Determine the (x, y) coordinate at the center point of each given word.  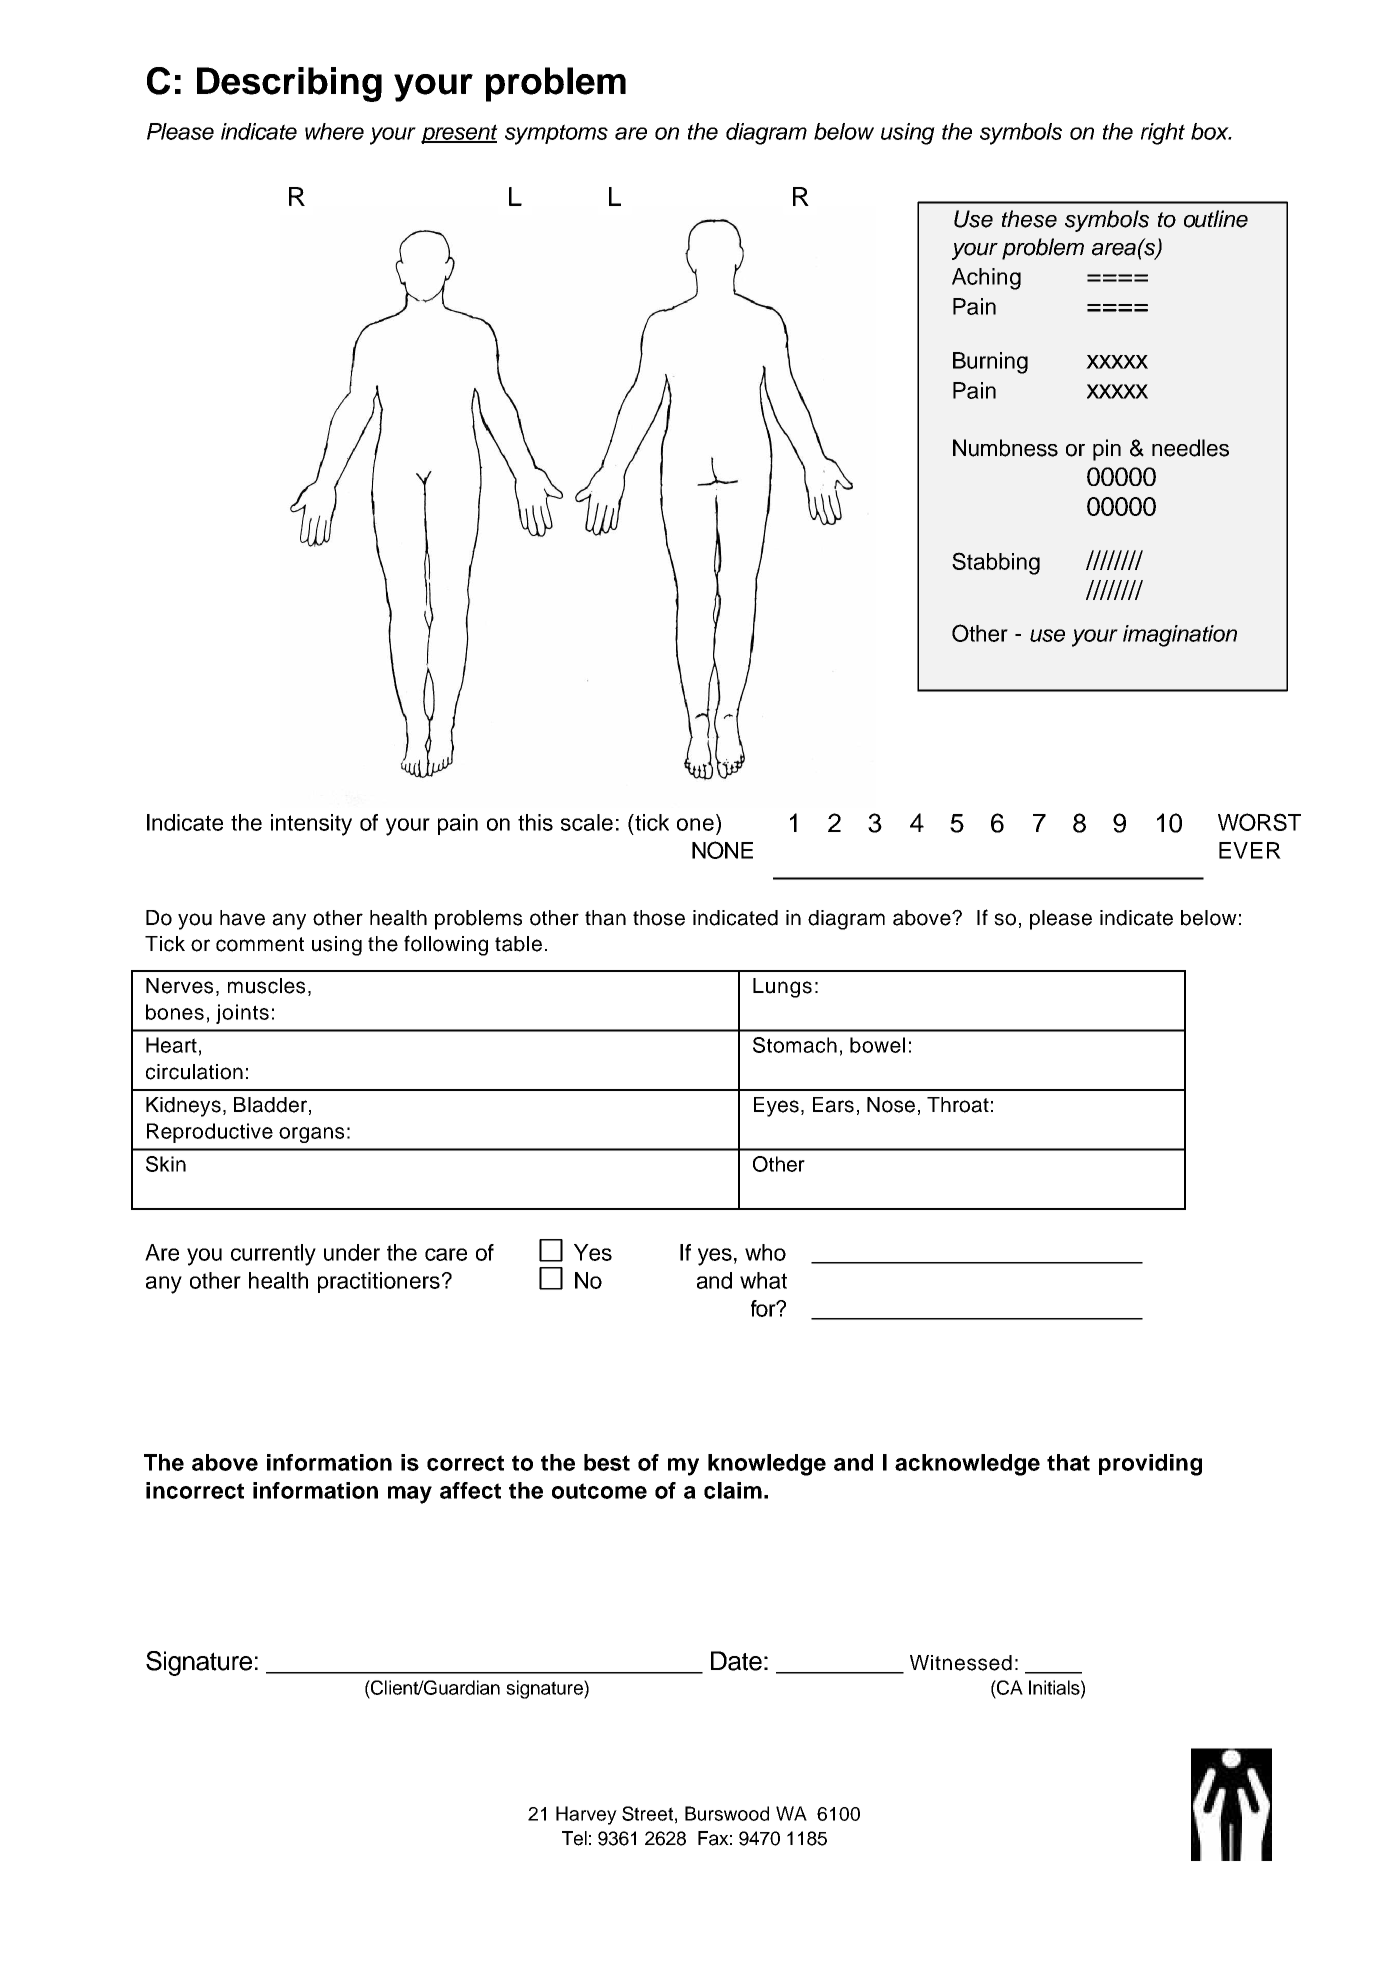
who (765, 1252)
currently (273, 1255)
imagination (1180, 636)
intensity (311, 825)
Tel (574, 1838)
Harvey (586, 1815)
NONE (722, 850)
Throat (958, 1105)
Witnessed (961, 1663)
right (1163, 134)
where (334, 131)
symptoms (556, 134)
